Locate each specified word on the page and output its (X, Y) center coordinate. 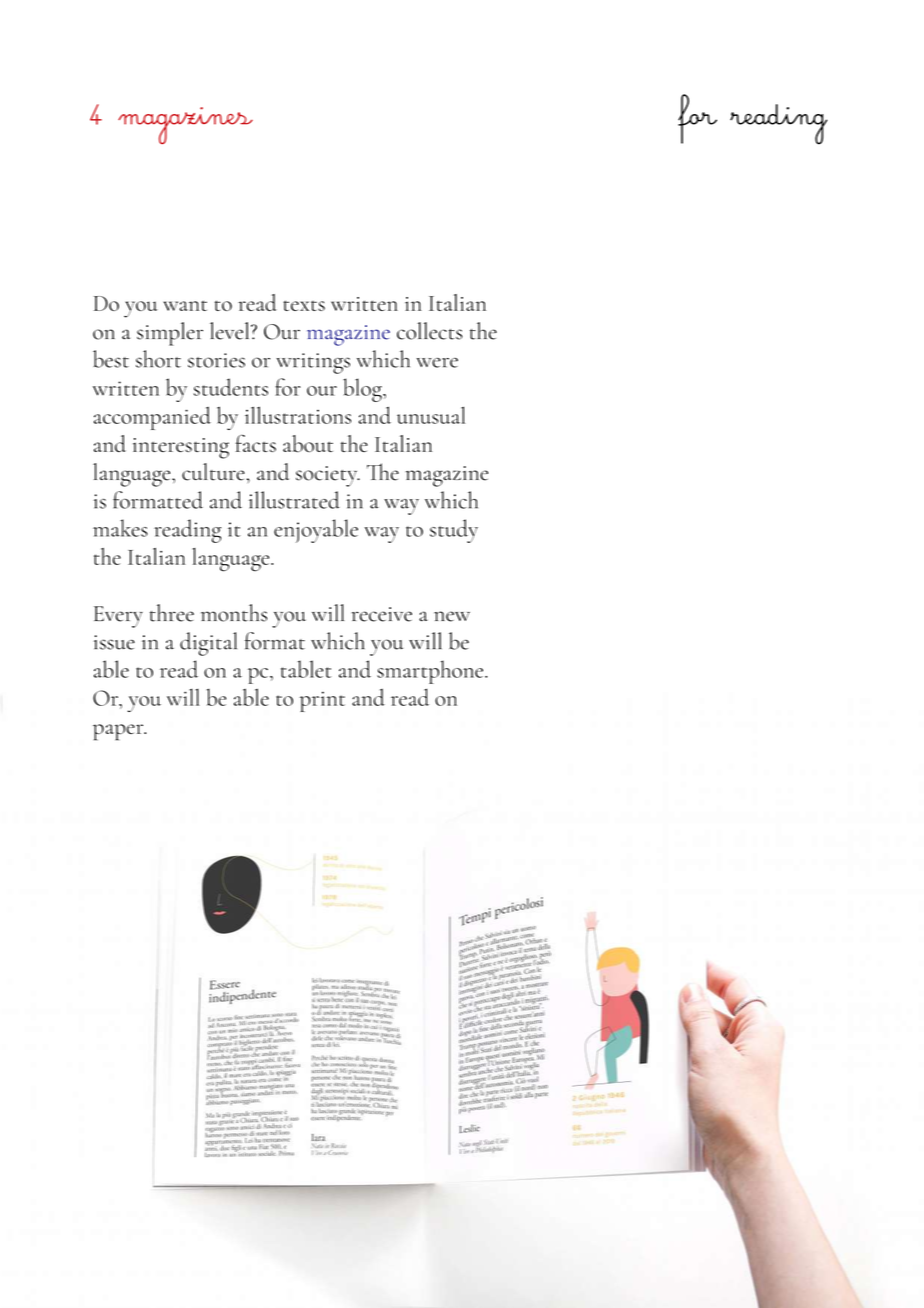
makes (120, 528)
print (322, 701)
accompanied (152, 418)
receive (382, 614)
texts (304, 305)
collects (429, 331)
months (234, 613)
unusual (431, 415)
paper (119, 732)
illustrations (298, 415)
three (172, 613)
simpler (170, 334)
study (454, 531)
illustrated (294, 500)
